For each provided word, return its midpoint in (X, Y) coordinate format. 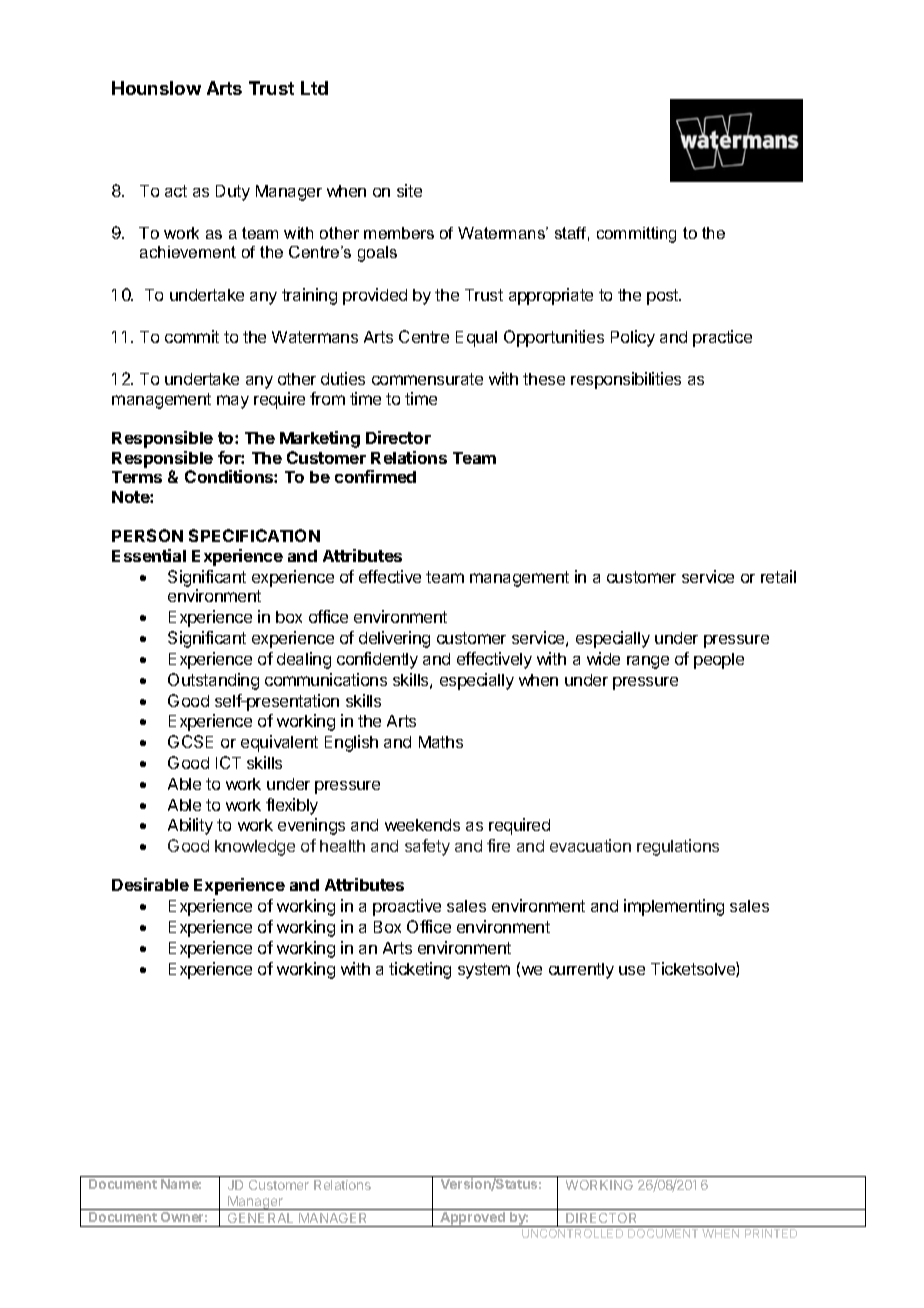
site (409, 190)
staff (572, 234)
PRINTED (771, 1233)
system (484, 971)
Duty (233, 193)
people (719, 661)
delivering (394, 639)
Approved (472, 1219)
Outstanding (213, 681)
